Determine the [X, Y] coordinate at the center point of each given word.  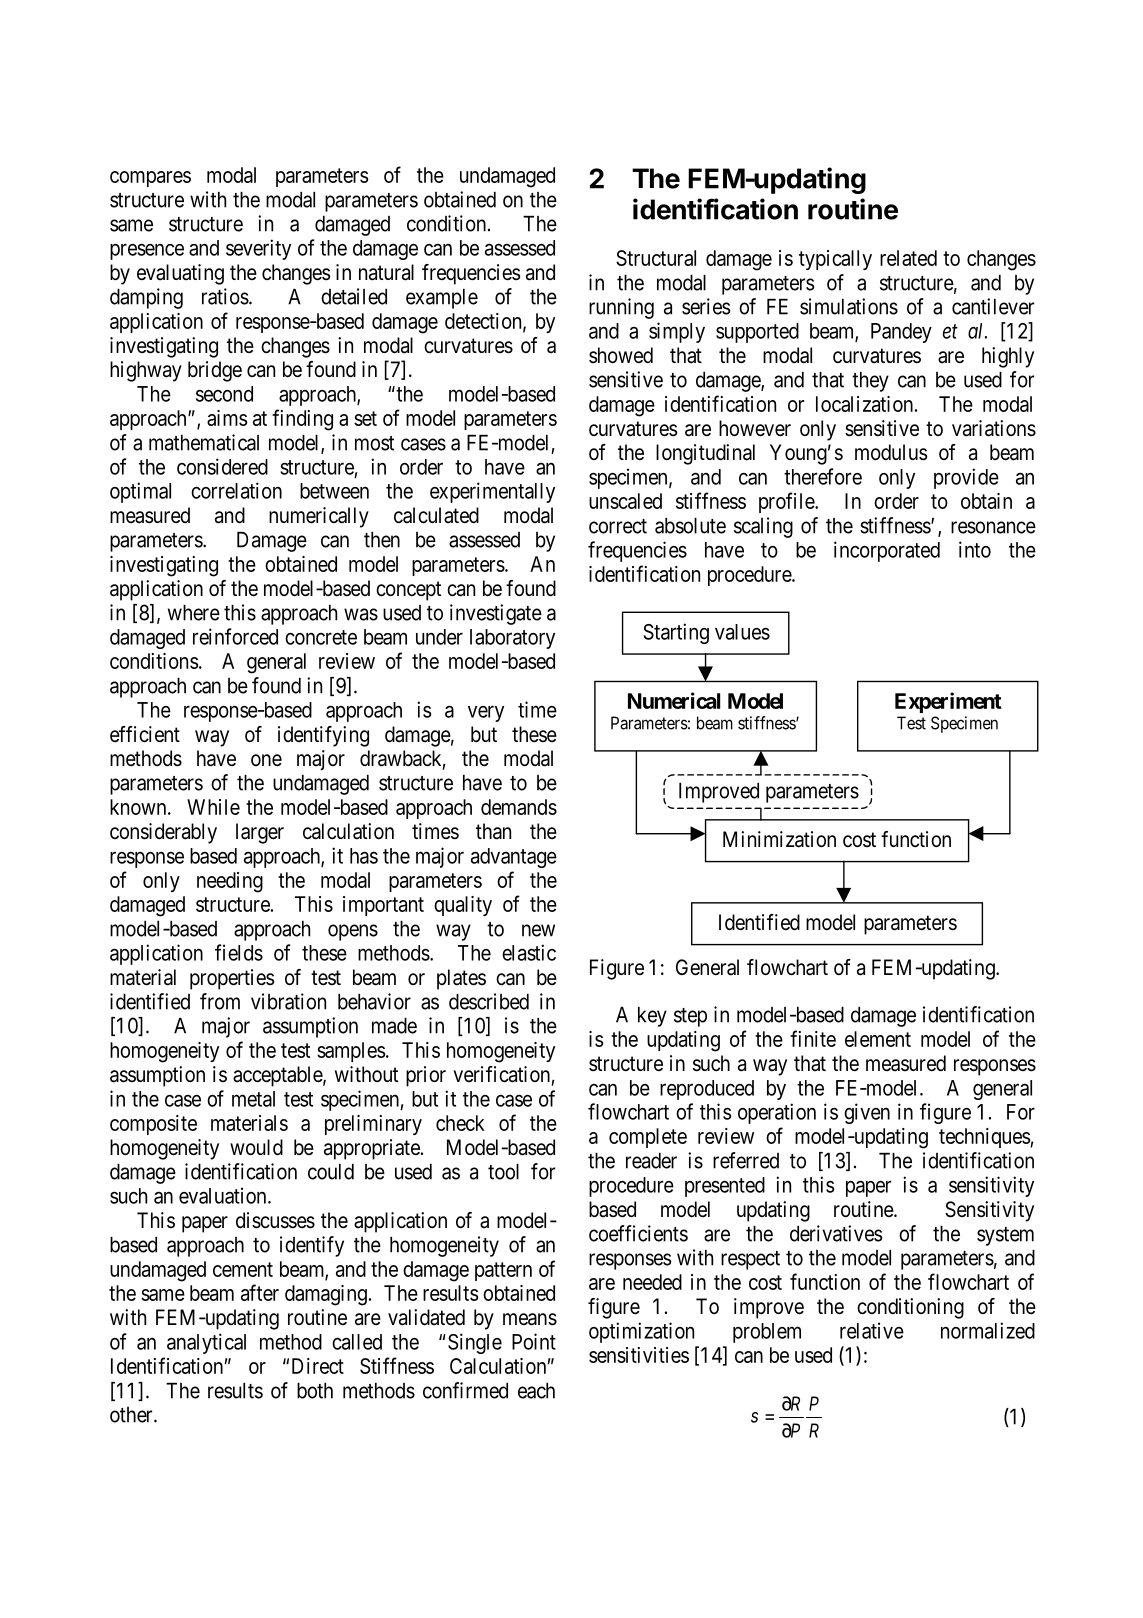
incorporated [887, 551]
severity [258, 249]
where [194, 613]
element [878, 1039]
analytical [206, 1343]
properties [232, 979]
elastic [529, 952]
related [908, 258]
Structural [656, 258]
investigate [496, 614]
